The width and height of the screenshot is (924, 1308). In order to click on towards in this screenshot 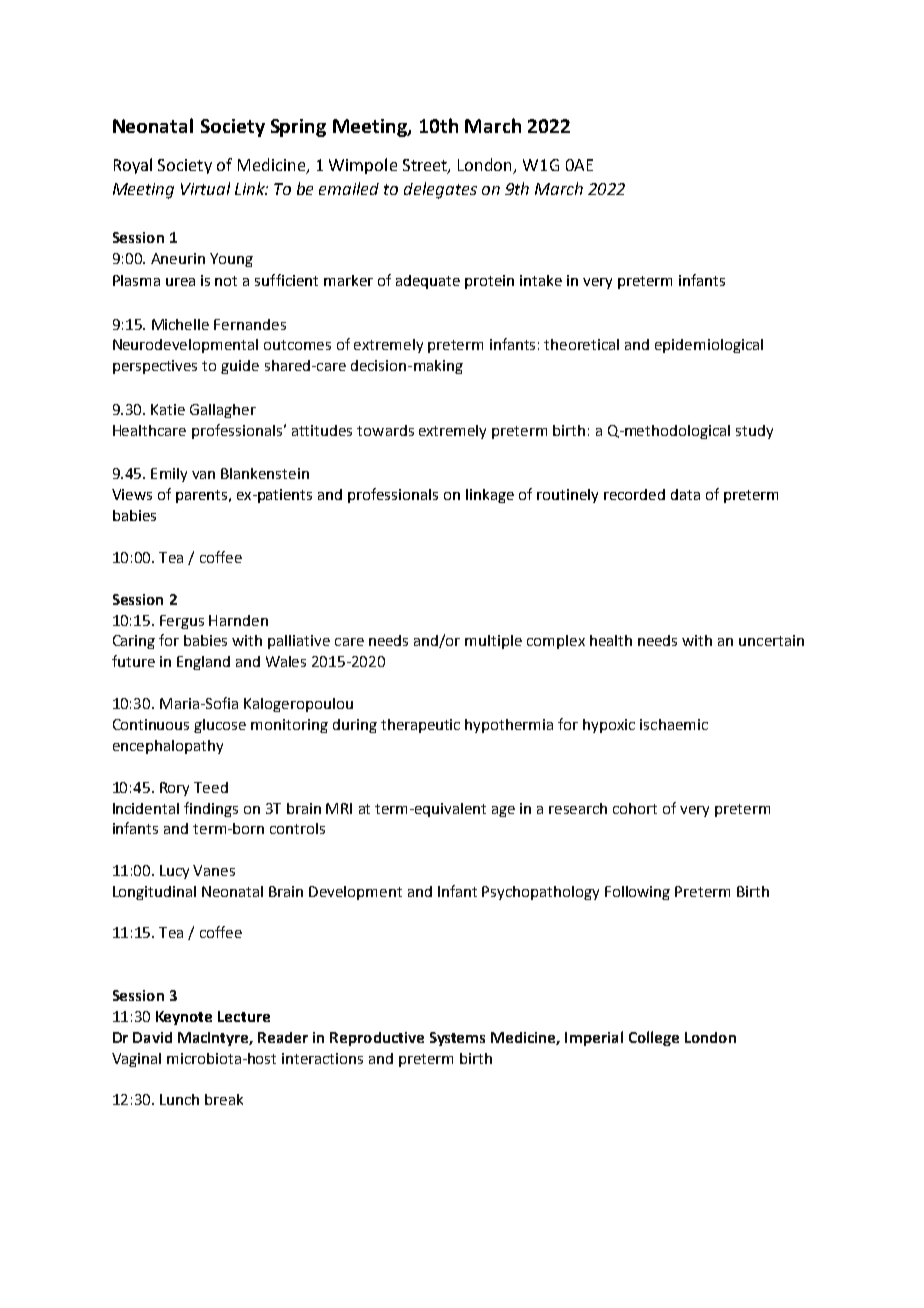, I will do `click(385, 430)`.
